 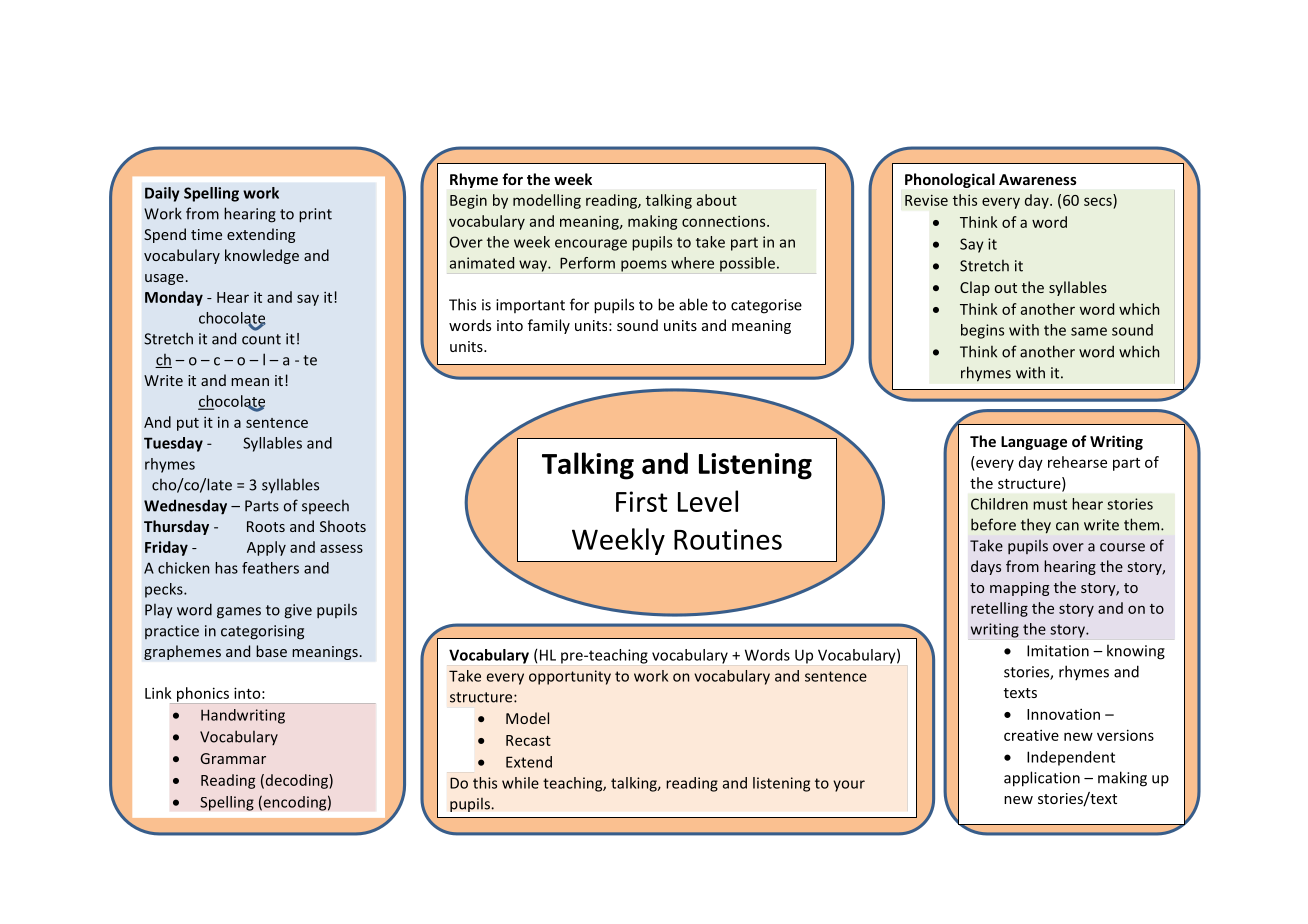 I want to click on Children, so click(x=999, y=504).
